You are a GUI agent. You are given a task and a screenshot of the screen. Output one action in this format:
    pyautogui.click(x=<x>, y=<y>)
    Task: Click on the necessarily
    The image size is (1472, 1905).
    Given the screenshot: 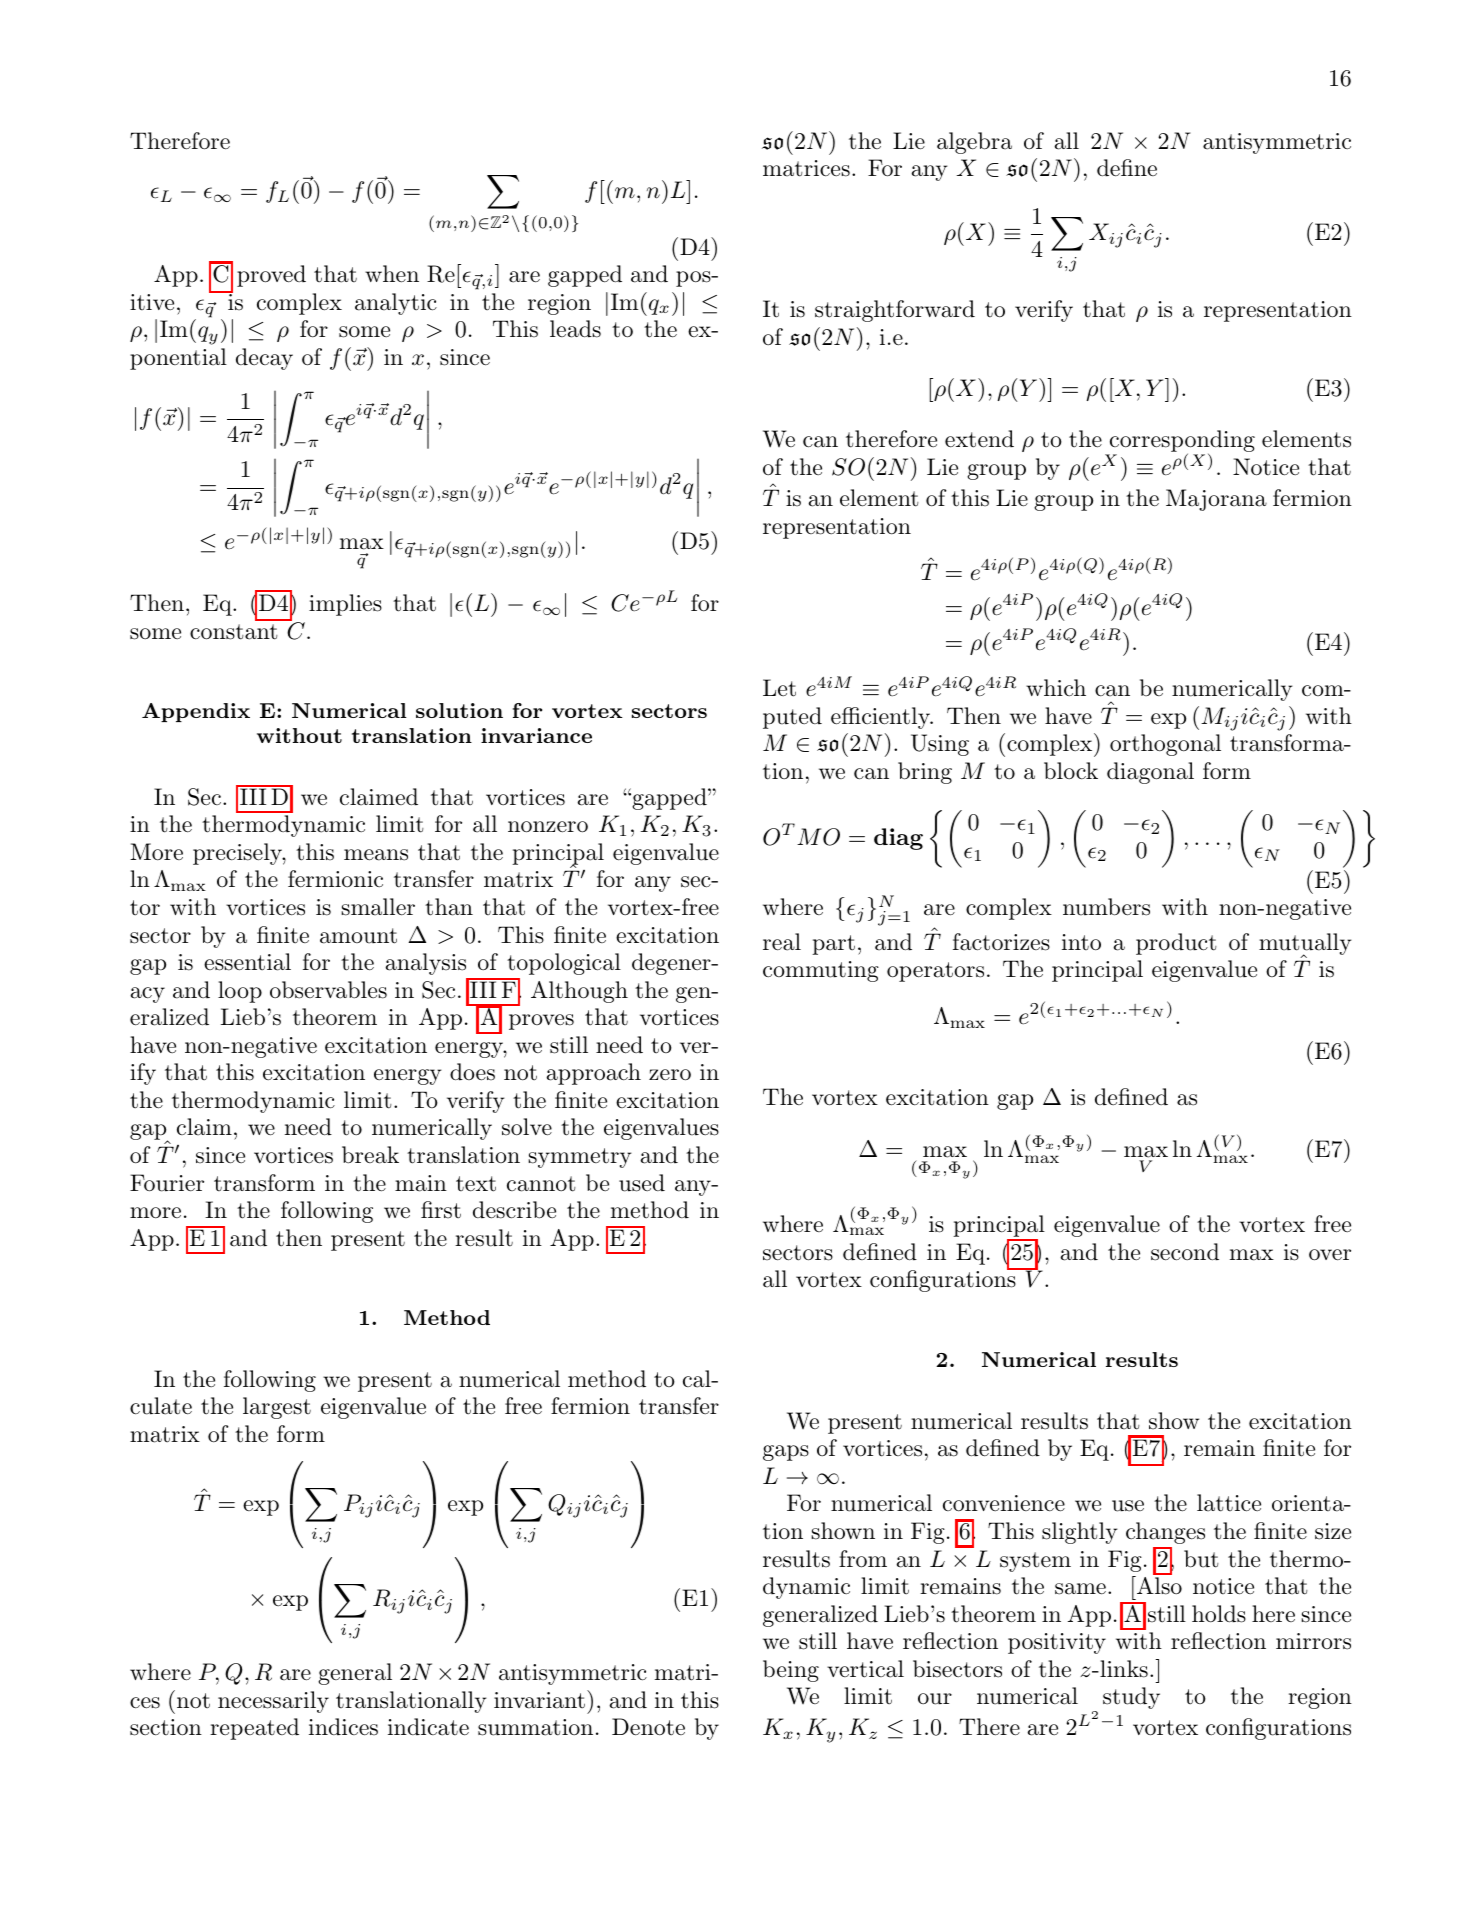 What is the action you would take?
    pyautogui.click(x=273, y=1702)
